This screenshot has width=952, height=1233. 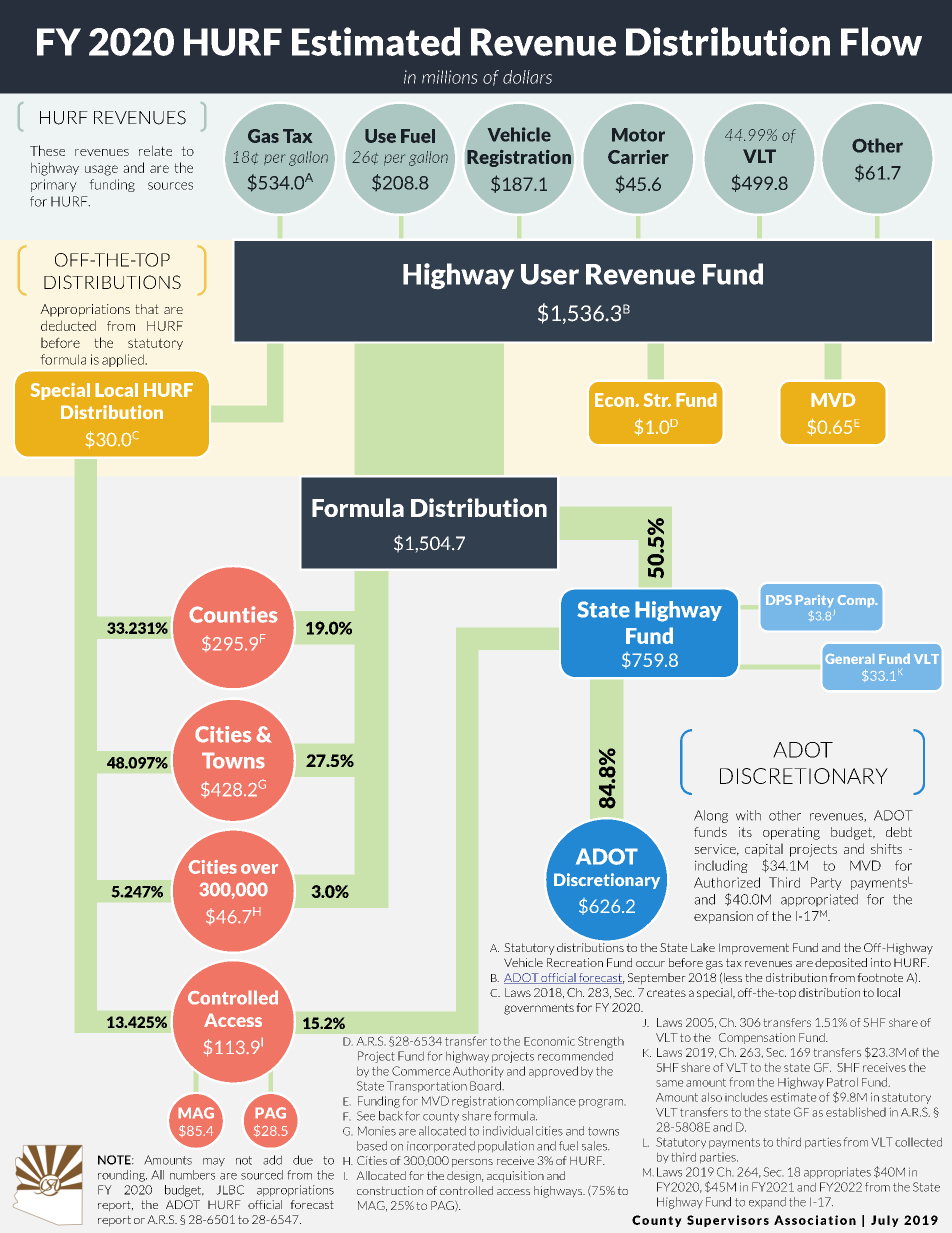 What do you see at coordinates (791, 833) in the screenshot?
I see `operating` at bounding box center [791, 833].
